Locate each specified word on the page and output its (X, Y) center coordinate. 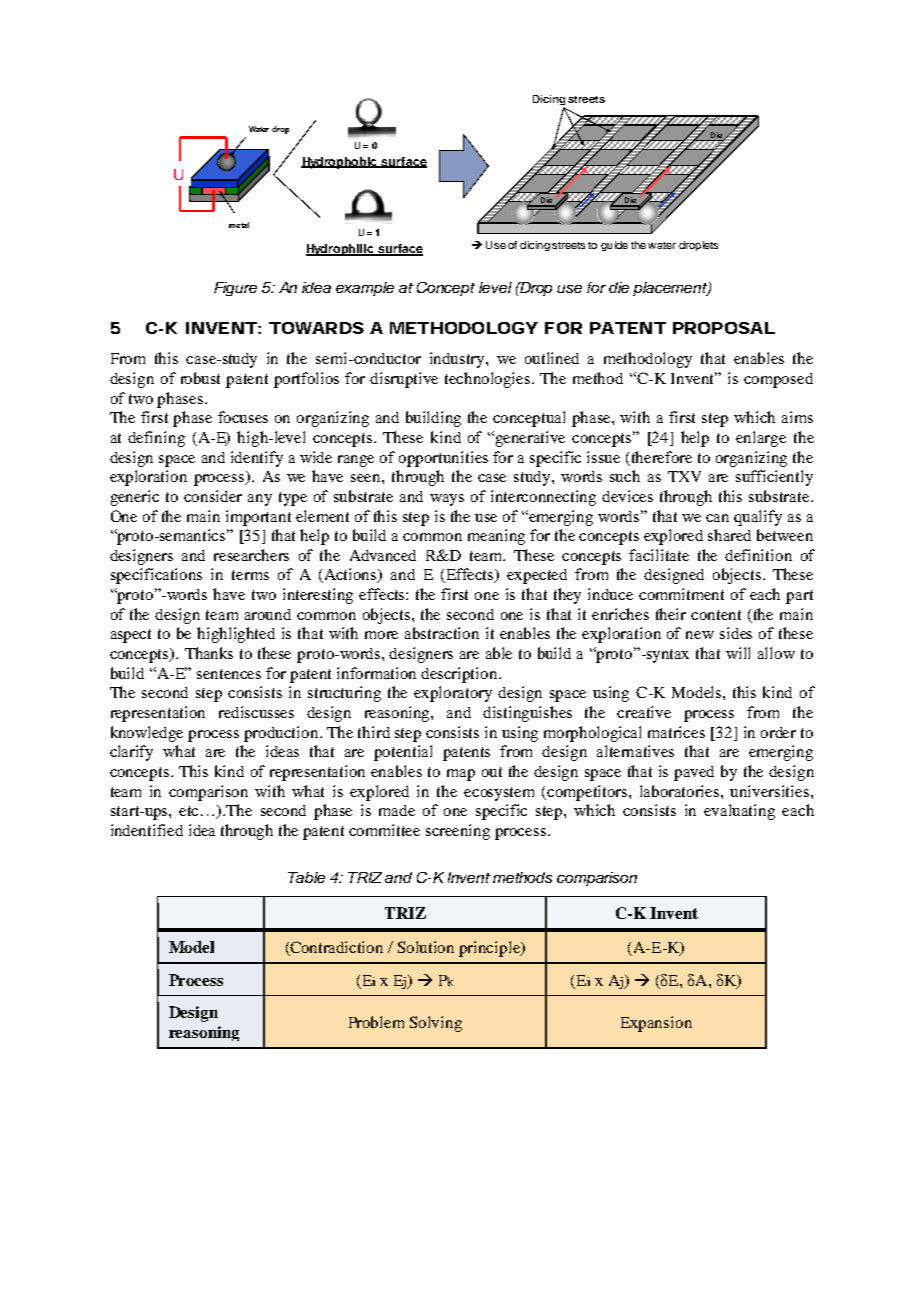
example (365, 289)
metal (239, 225)
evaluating (739, 812)
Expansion (656, 1024)
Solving (436, 1024)
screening (458, 832)
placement (671, 289)
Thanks (209, 653)
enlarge (761, 439)
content (716, 615)
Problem (376, 1022)
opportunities (443, 459)
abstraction (442, 633)
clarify (131, 753)
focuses (243, 417)
